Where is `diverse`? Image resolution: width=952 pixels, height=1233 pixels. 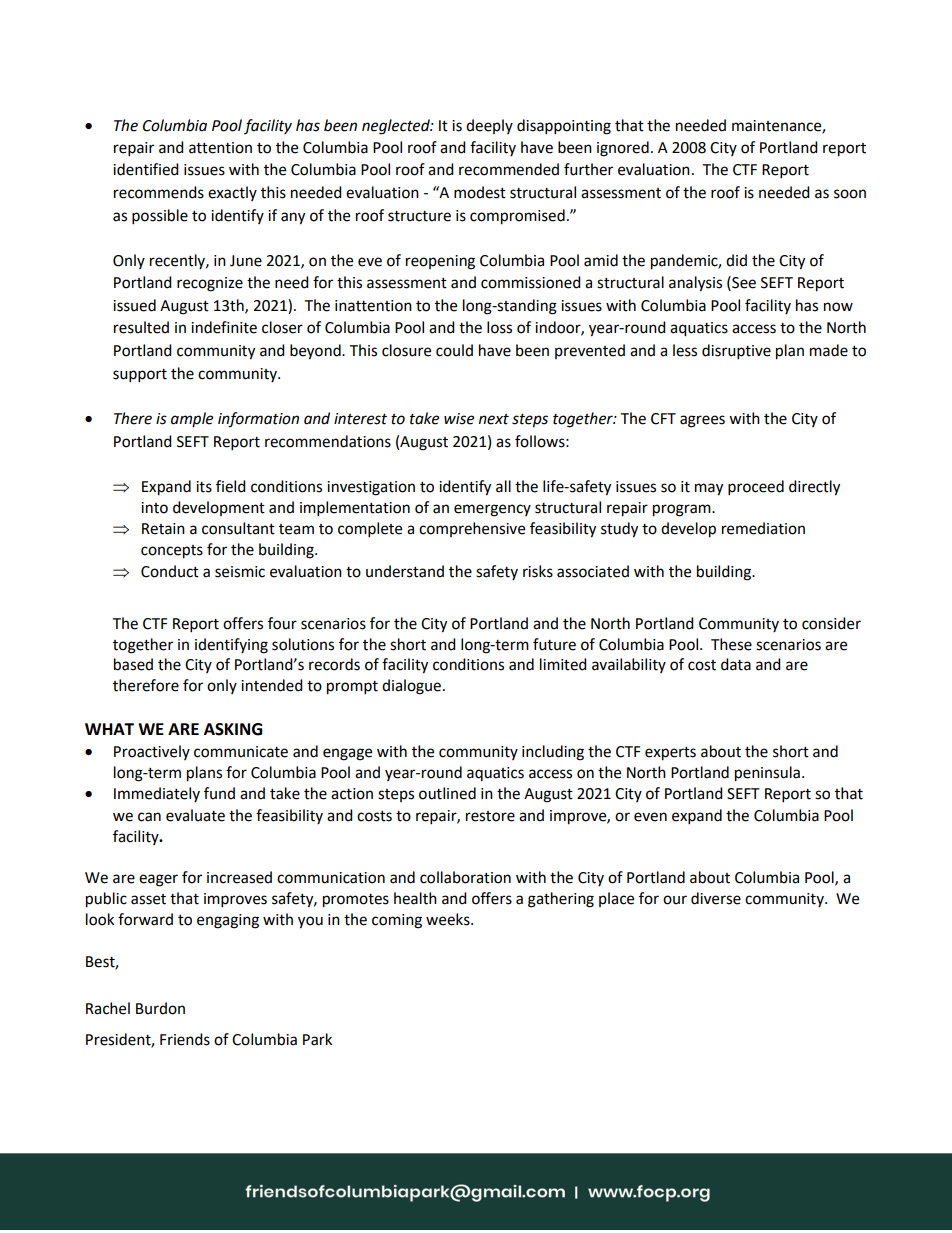
diverse is located at coordinates (716, 898).
